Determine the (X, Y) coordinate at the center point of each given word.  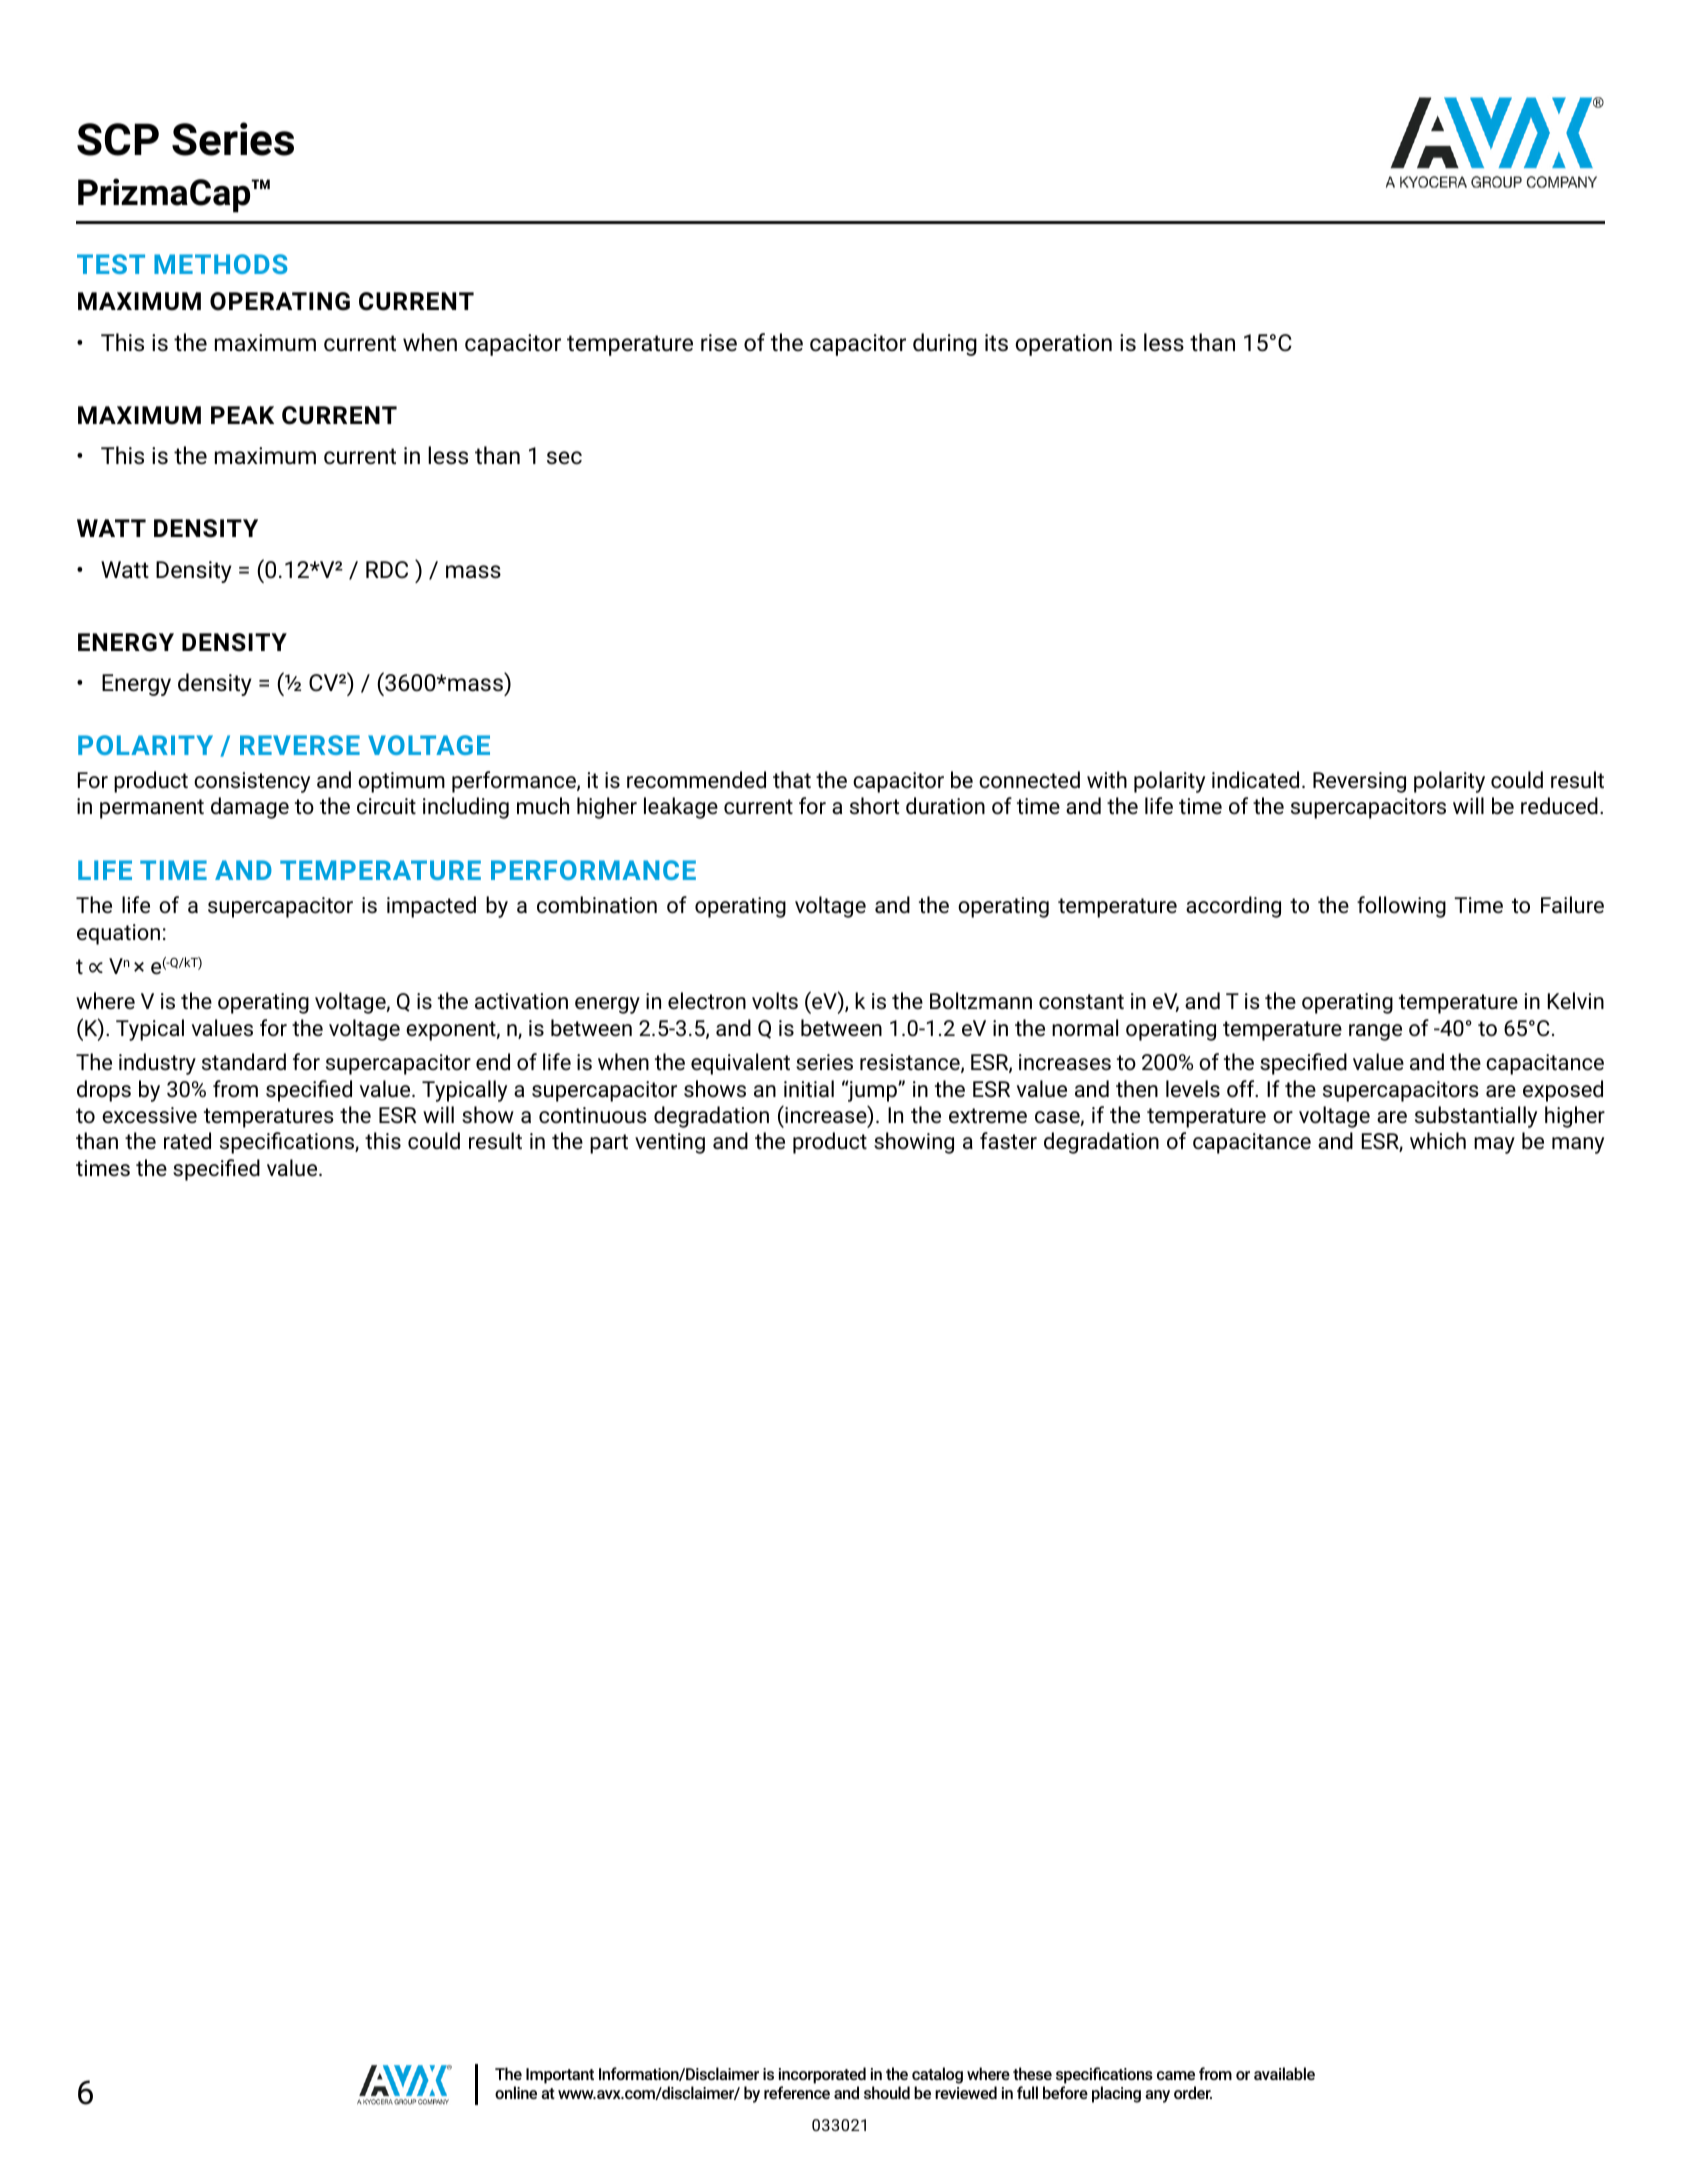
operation (1063, 345)
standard (244, 1062)
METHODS (220, 264)
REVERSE (300, 745)
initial (809, 1088)
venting (670, 1143)
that (792, 779)
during (945, 344)
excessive (149, 1115)
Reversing (1359, 782)
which (1438, 1141)
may (1494, 1145)
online (516, 2092)
